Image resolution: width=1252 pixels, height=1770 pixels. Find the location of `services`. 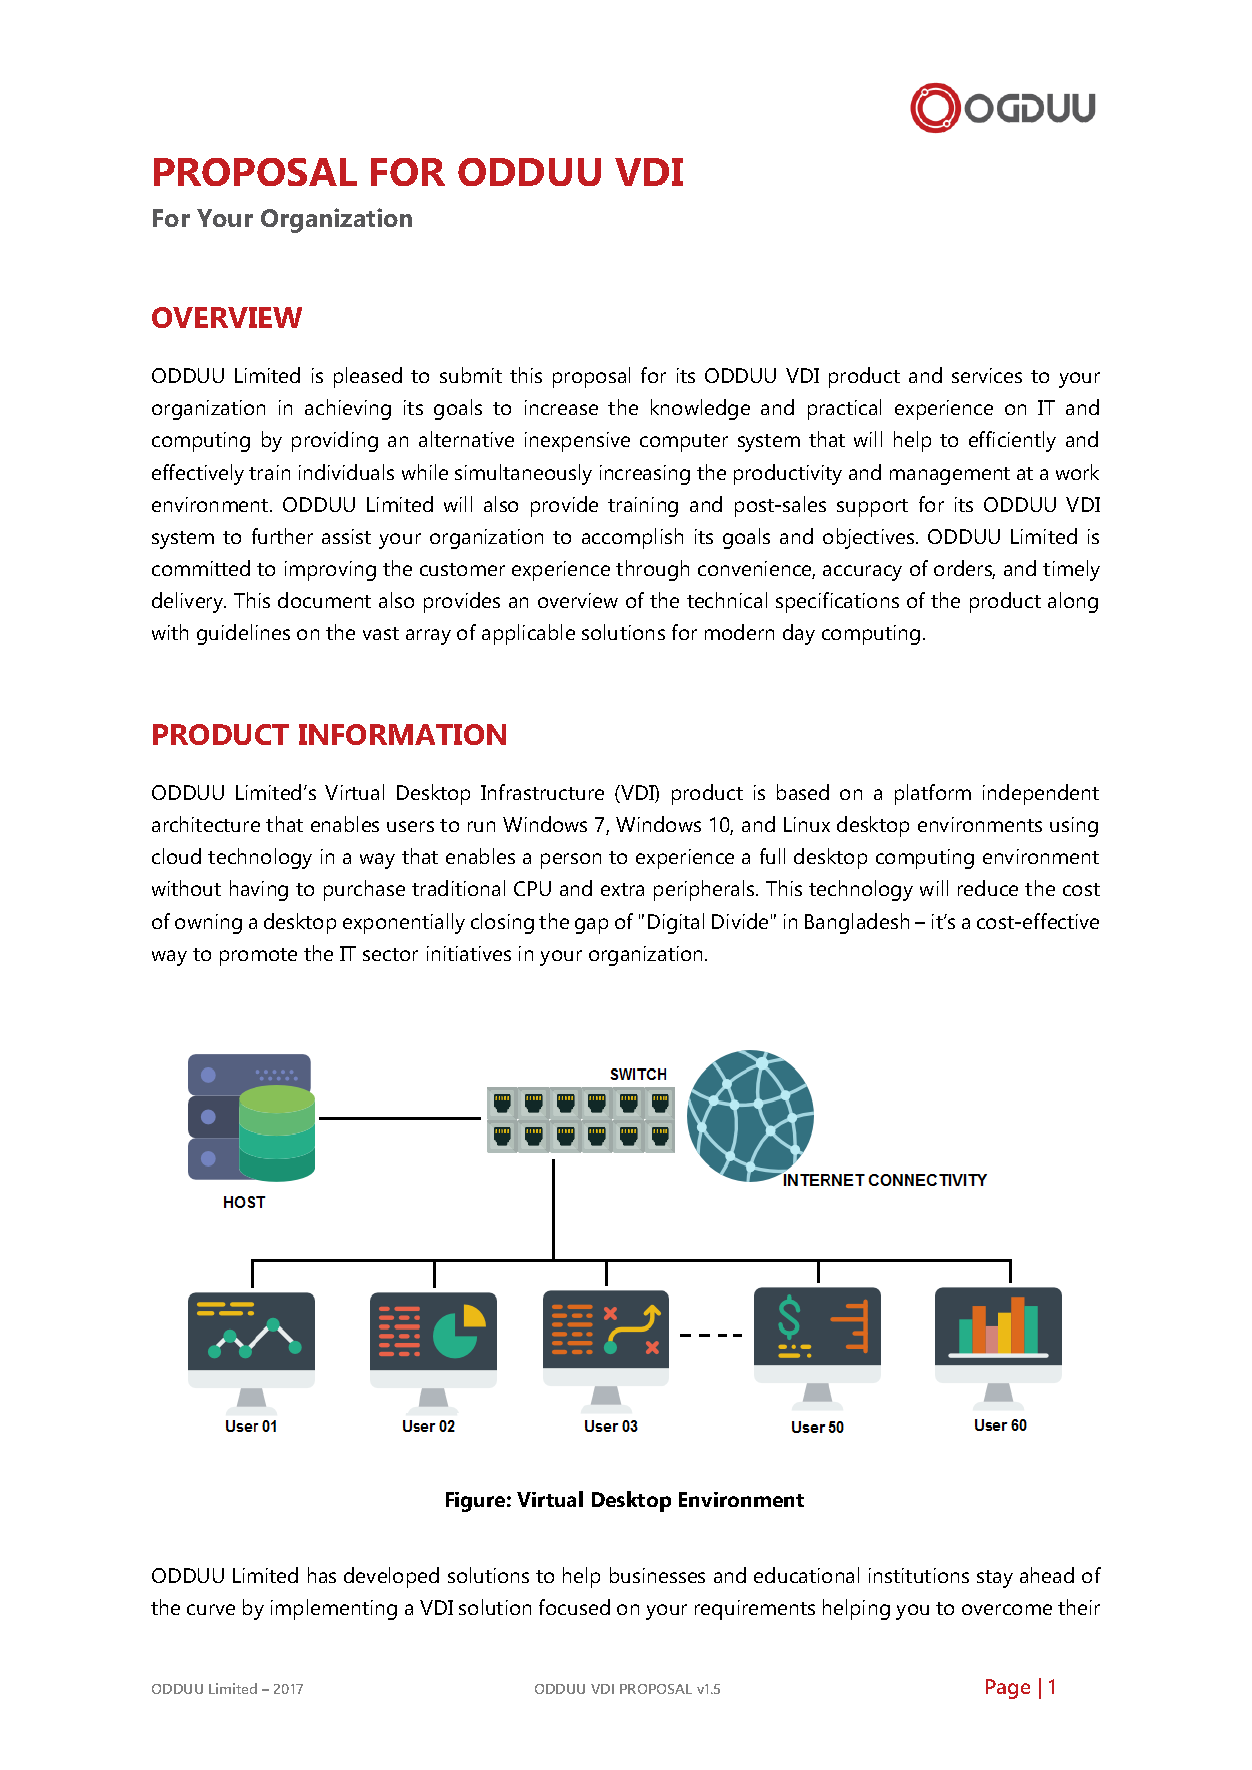

services is located at coordinates (987, 375).
